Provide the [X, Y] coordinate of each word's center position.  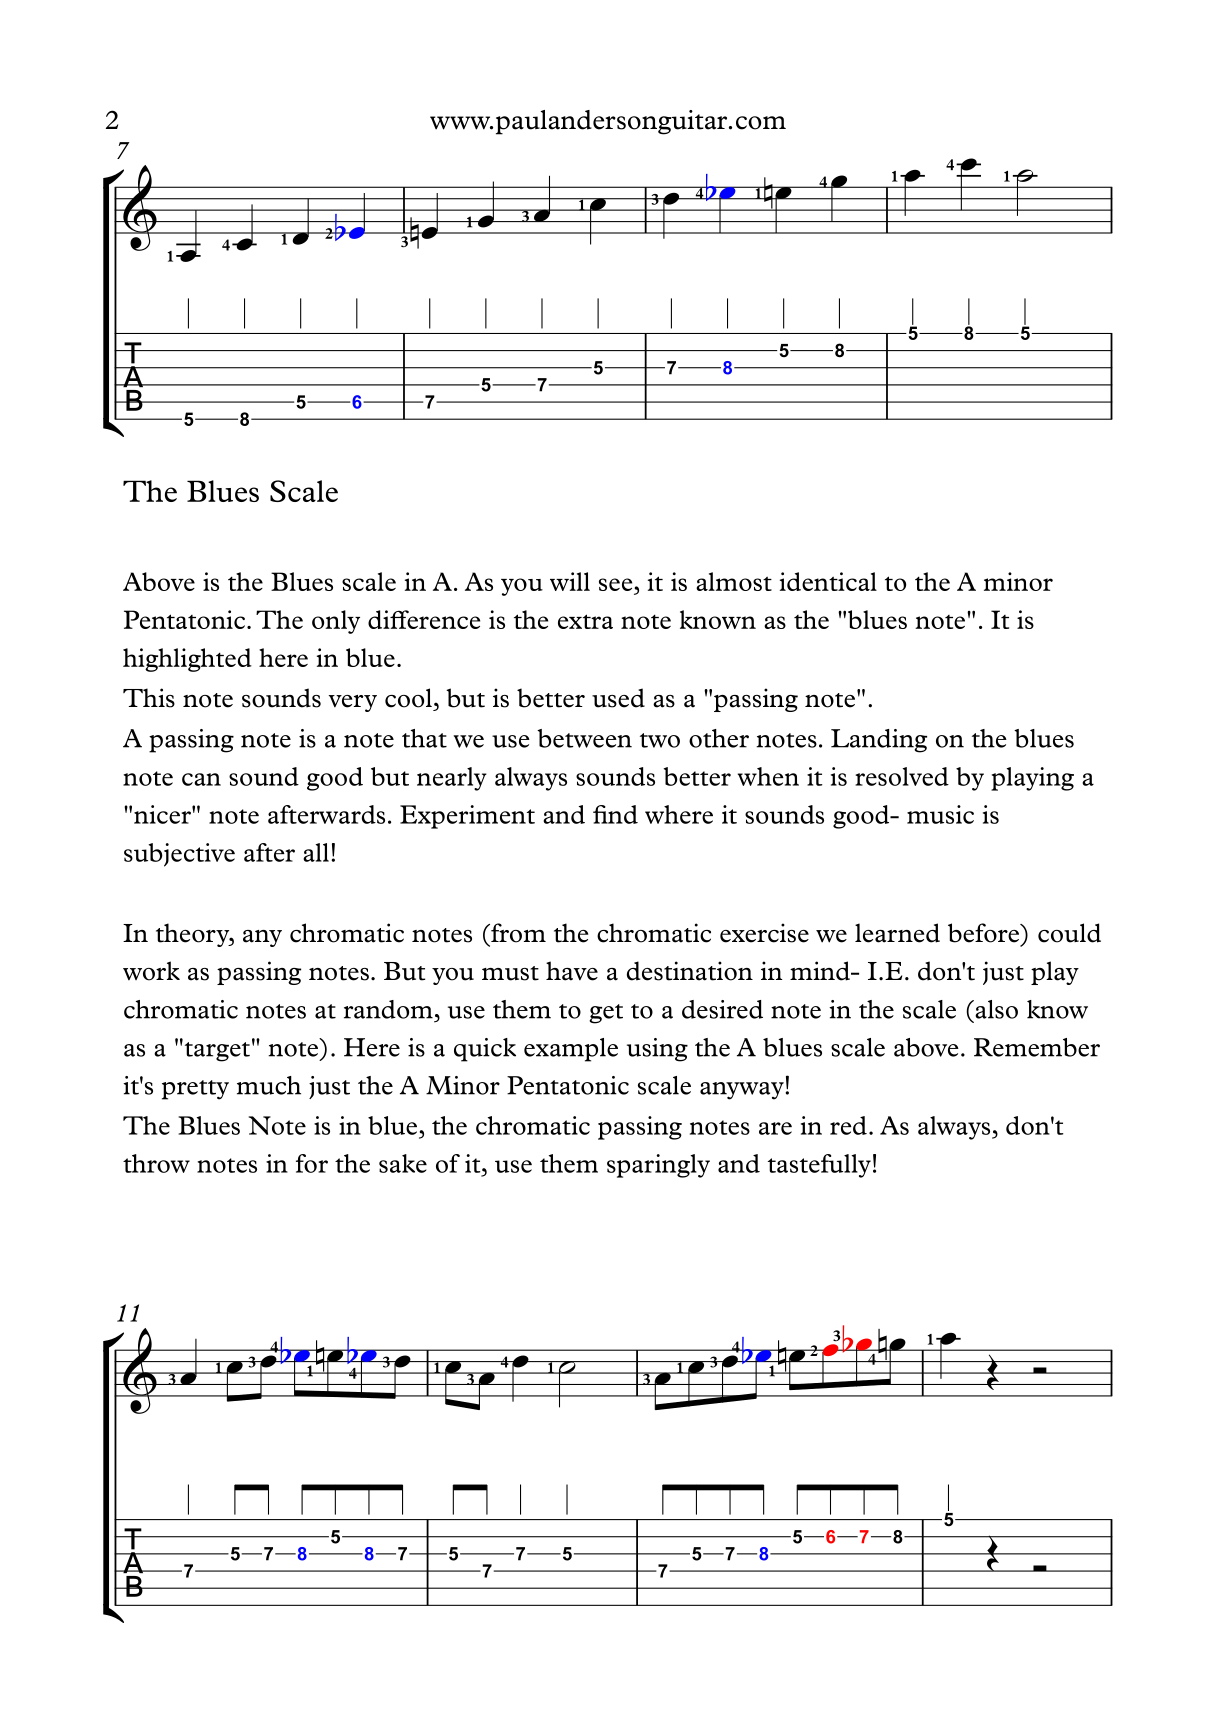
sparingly [658, 1166]
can [201, 779]
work [151, 971]
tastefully [819, 1166]
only [336, 622]
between [584, 738]
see [617, 584]
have [572, 971]
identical [828, 581]
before [984, 933]
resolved [902, 776]
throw [156, 1163]
